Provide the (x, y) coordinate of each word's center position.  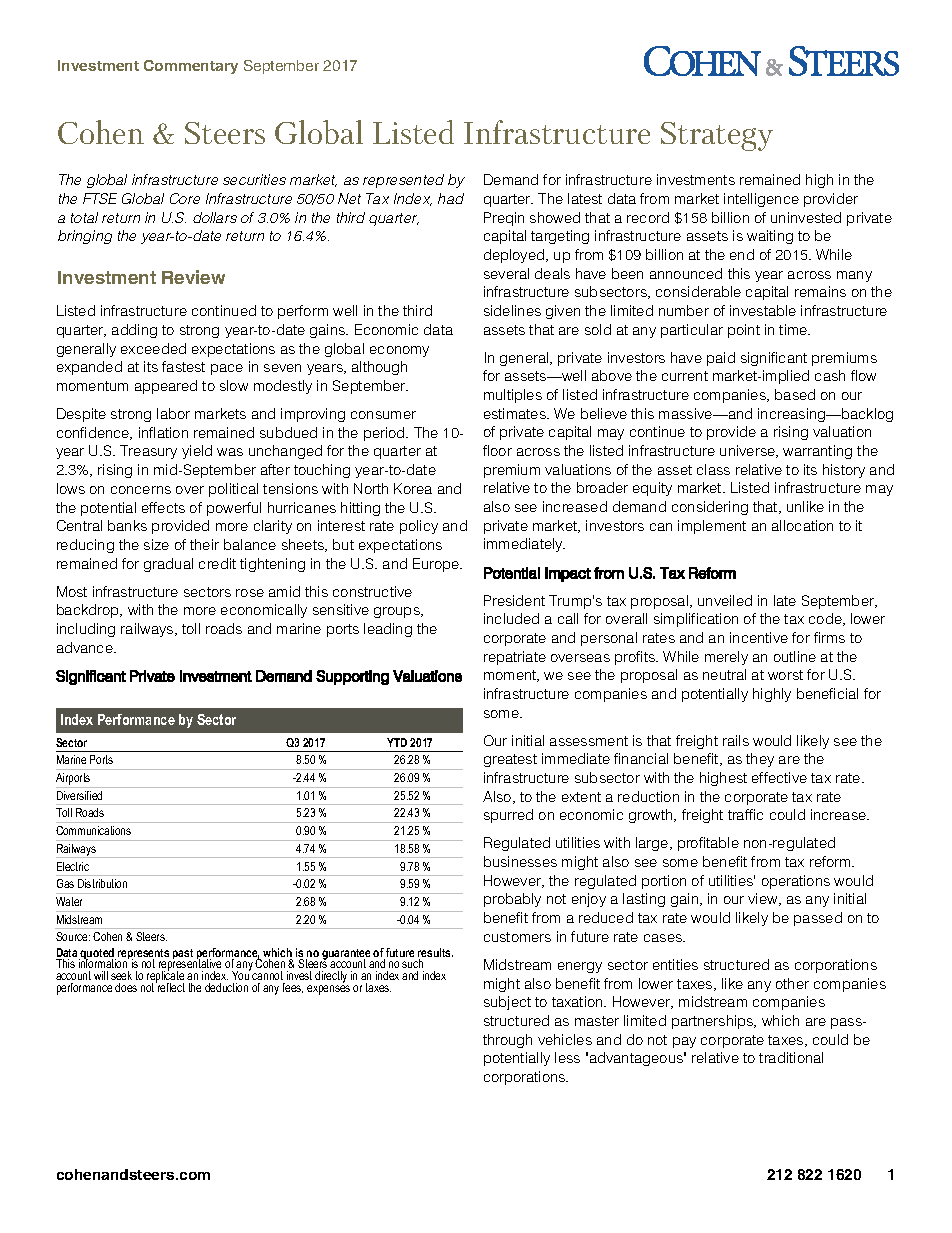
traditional (791, 1057)
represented (403, 181)
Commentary (191, 67)
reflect (170, 986)
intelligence (761, 200)
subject (507, 1003)
